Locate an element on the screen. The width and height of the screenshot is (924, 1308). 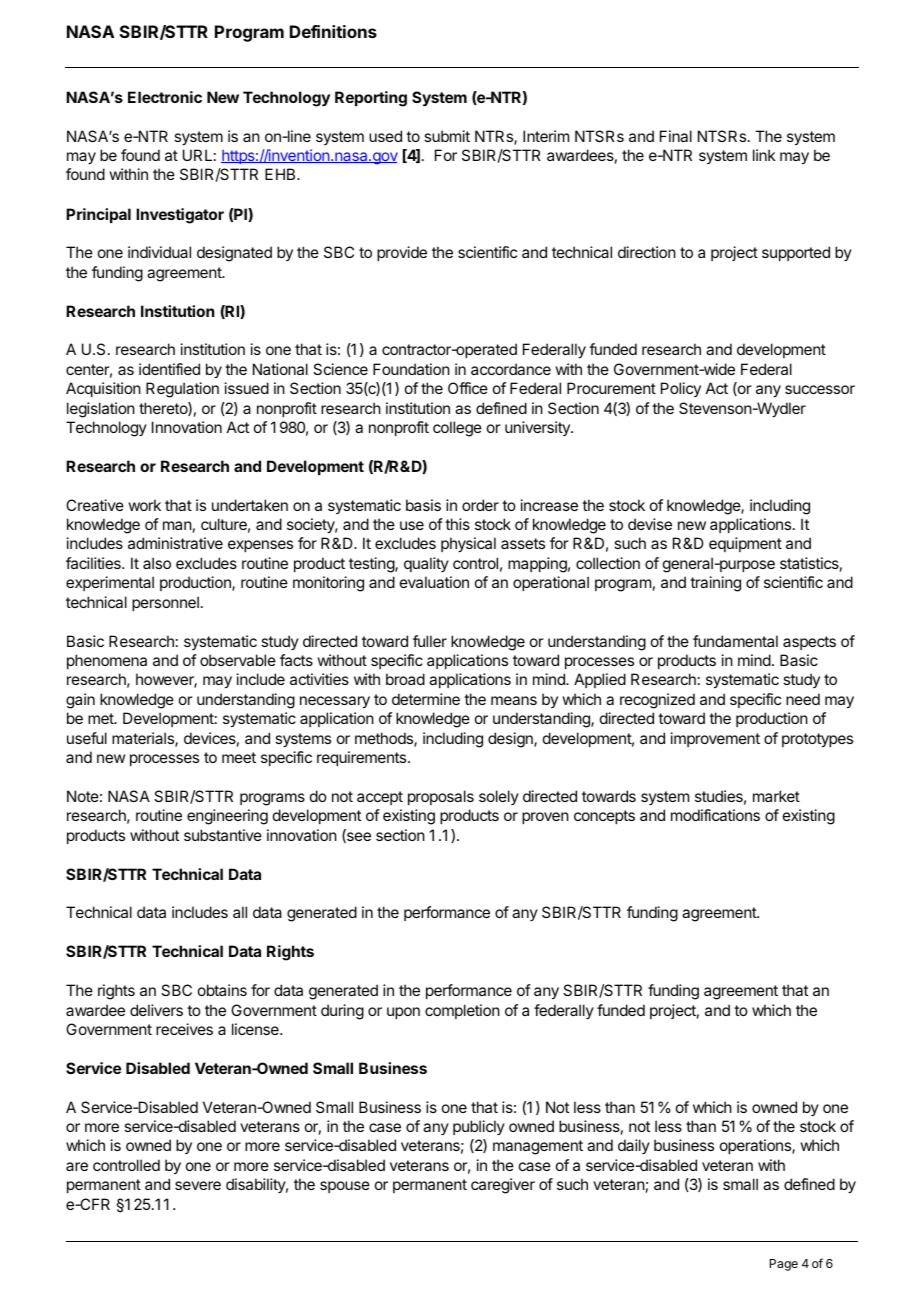
Page is located at coordinates (784, 1265).
